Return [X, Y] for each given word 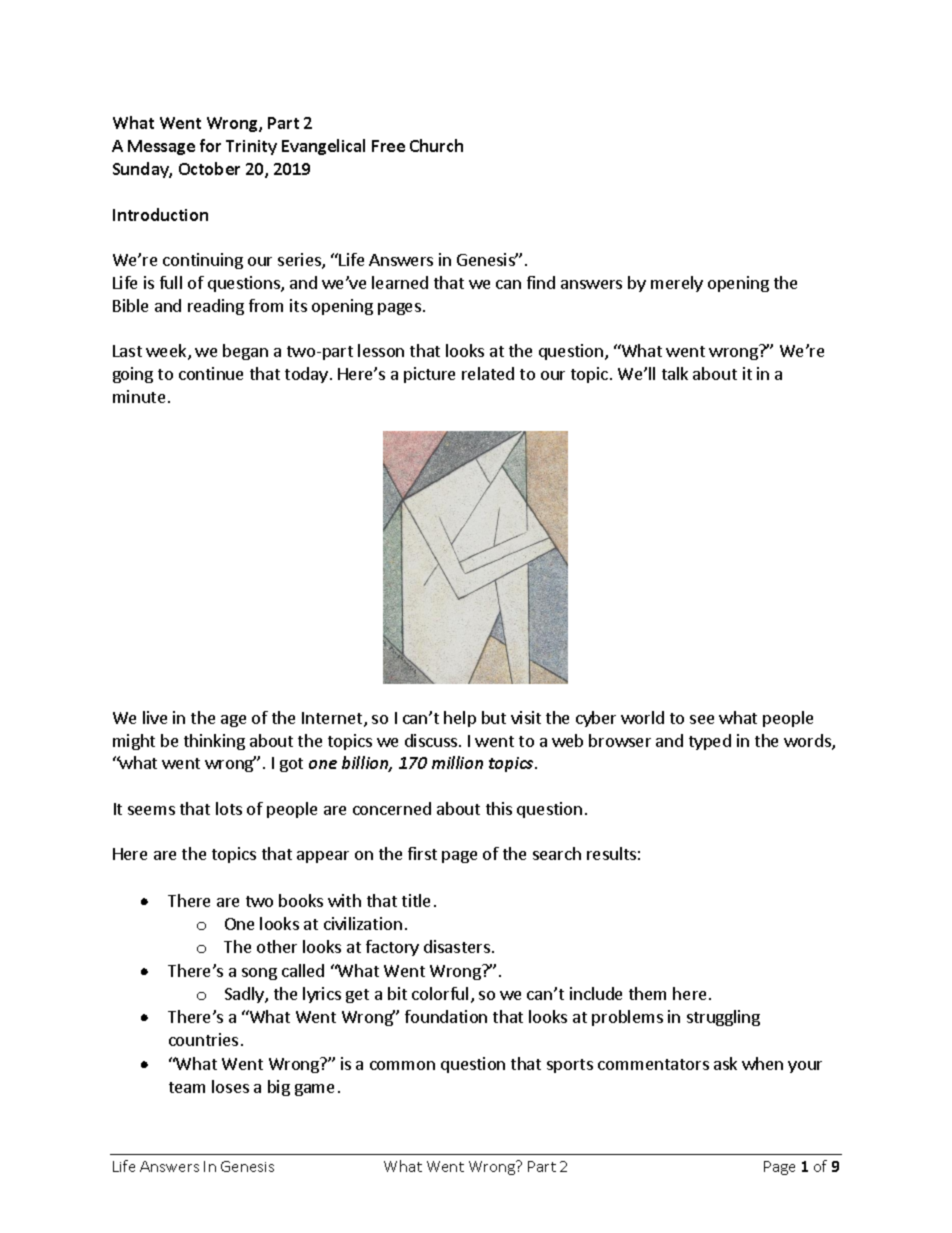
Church [436, 145]
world [642, 717]
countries [203, 1039]
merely [677, 284]
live [155, 717]
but [494, 717]
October [209, 168]
